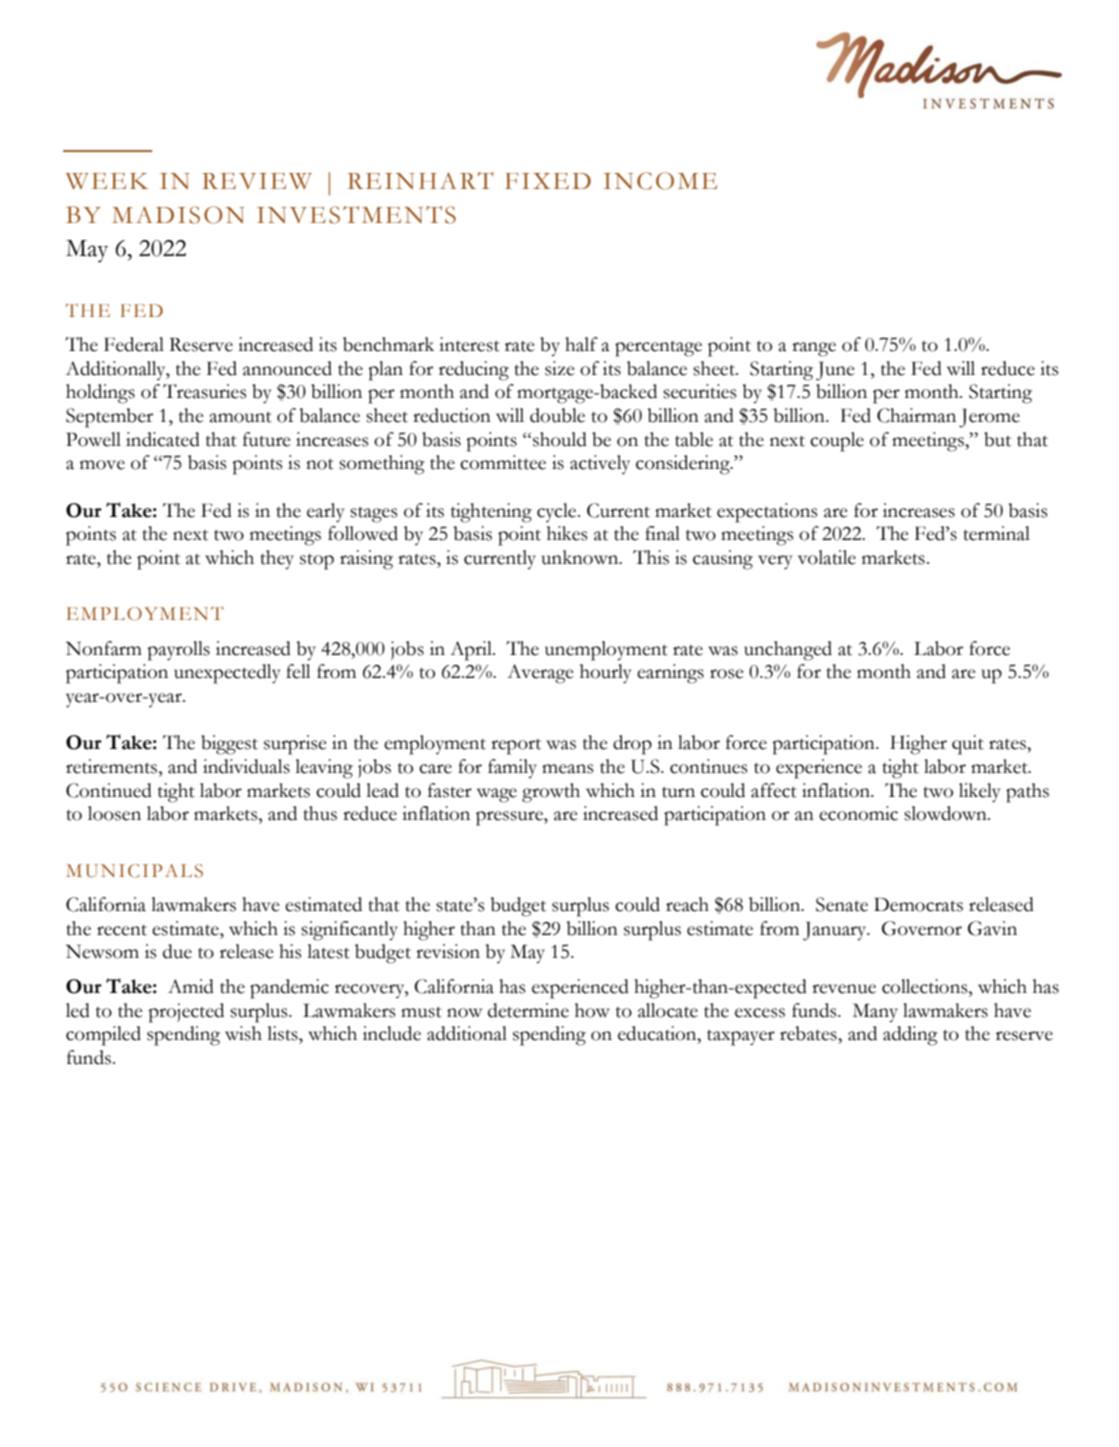 The width and height of the screenshot is (1119, 1447). What do you see at coordinates (178, 215) in the screenshot?
I see `MADISON` at bounding box center [178, 215].
